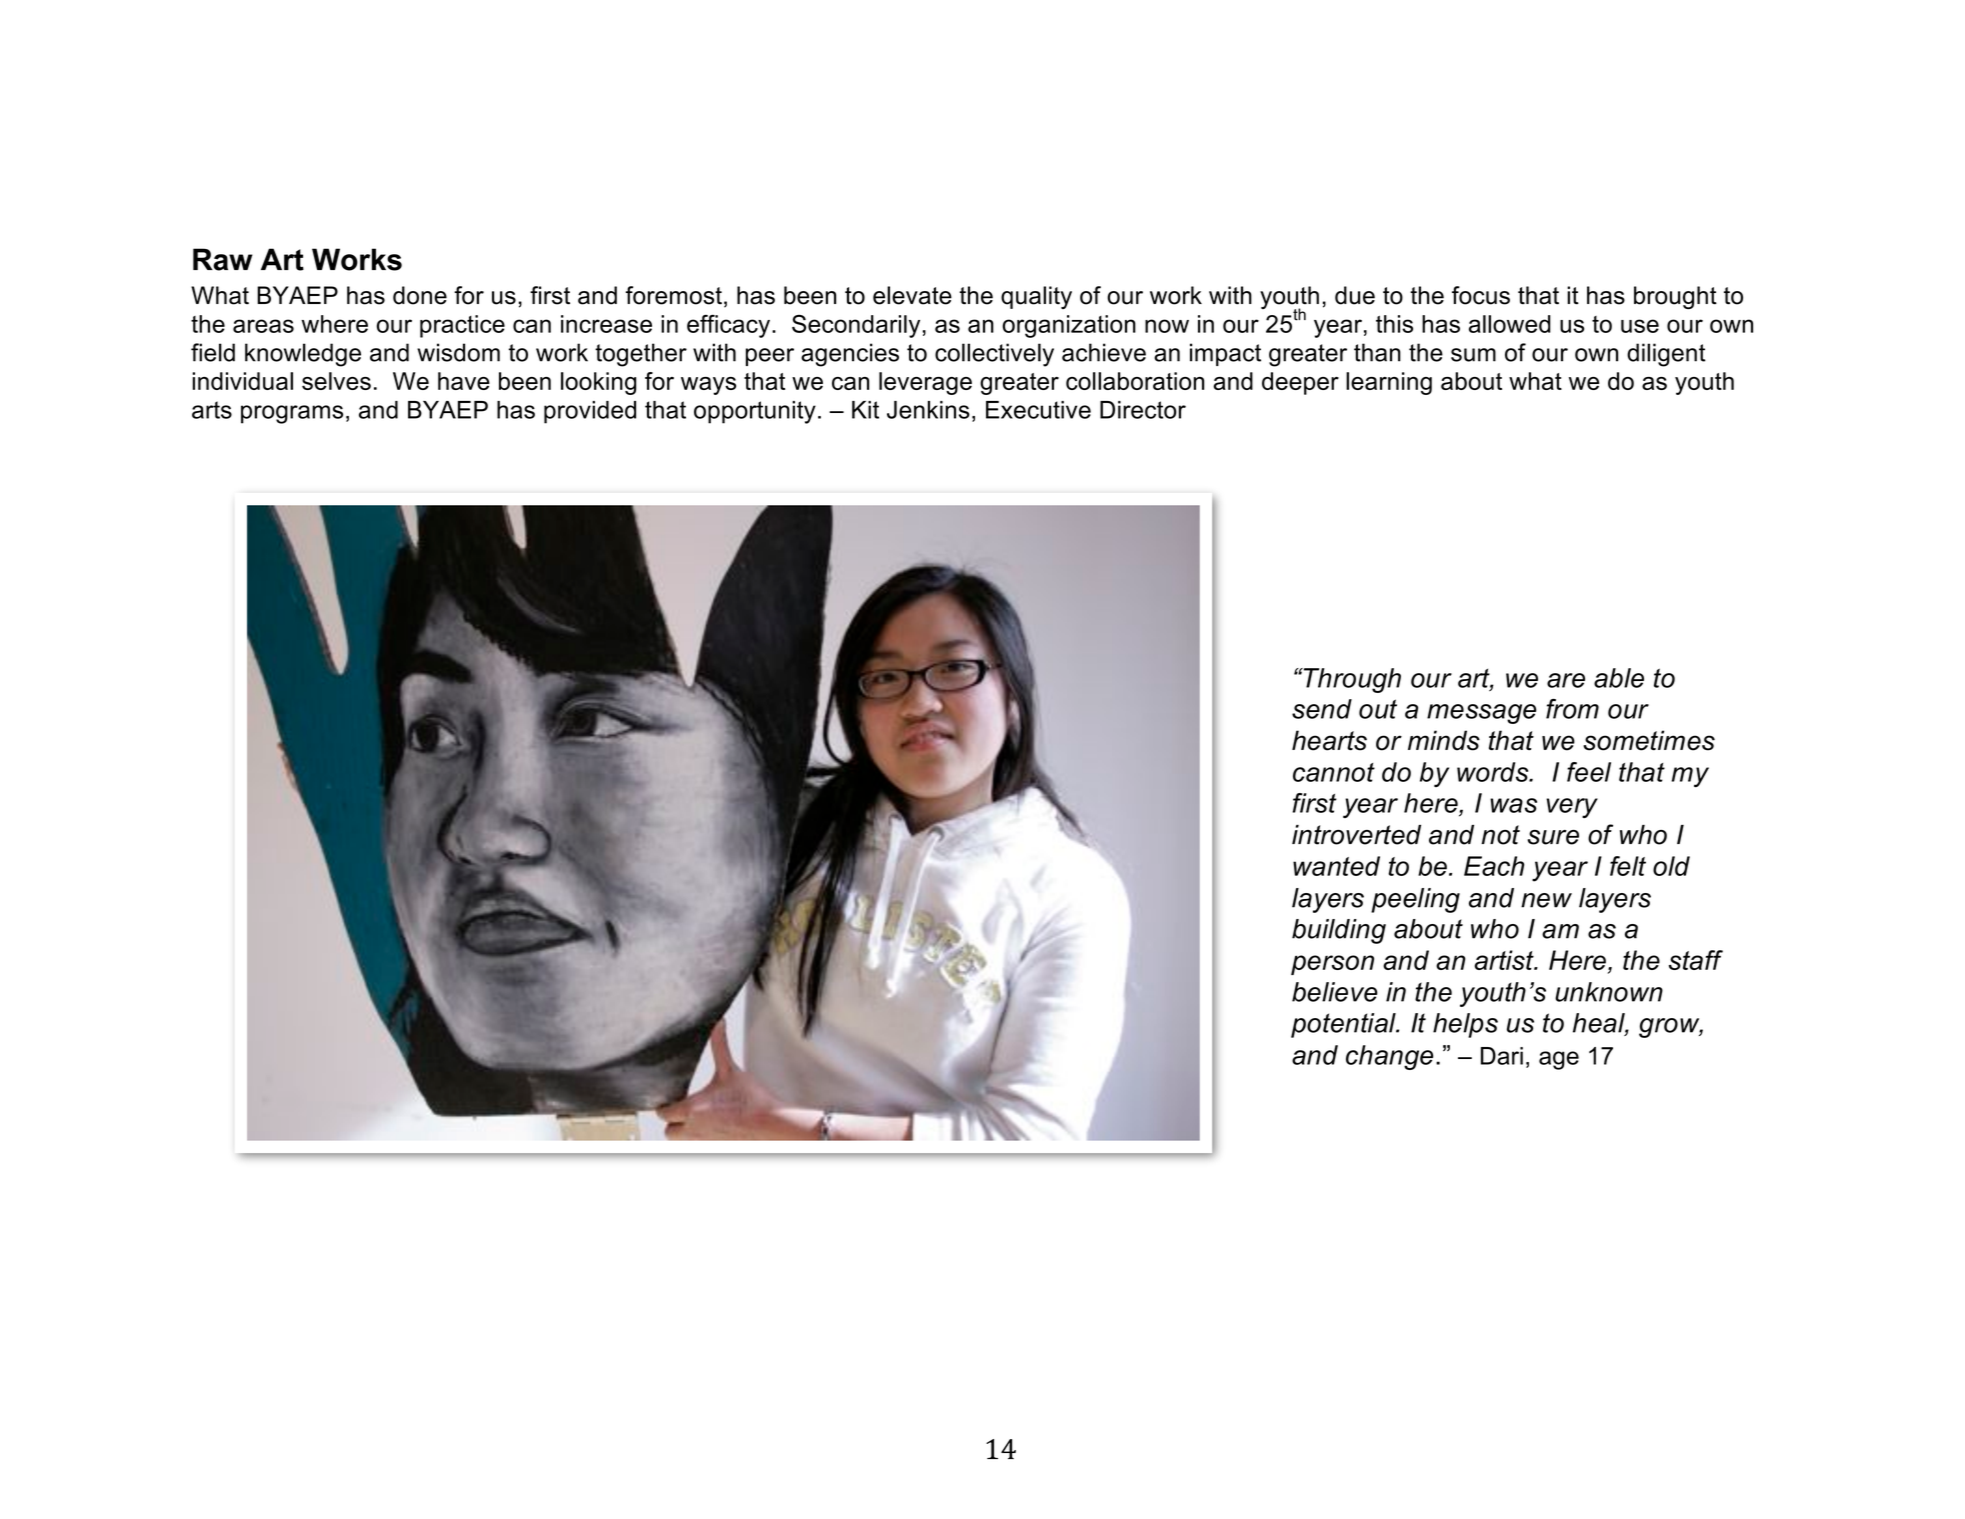  What do you see at coordinates (590, 412) in the document?
I see `provided` at bounding box center [590, 412].
